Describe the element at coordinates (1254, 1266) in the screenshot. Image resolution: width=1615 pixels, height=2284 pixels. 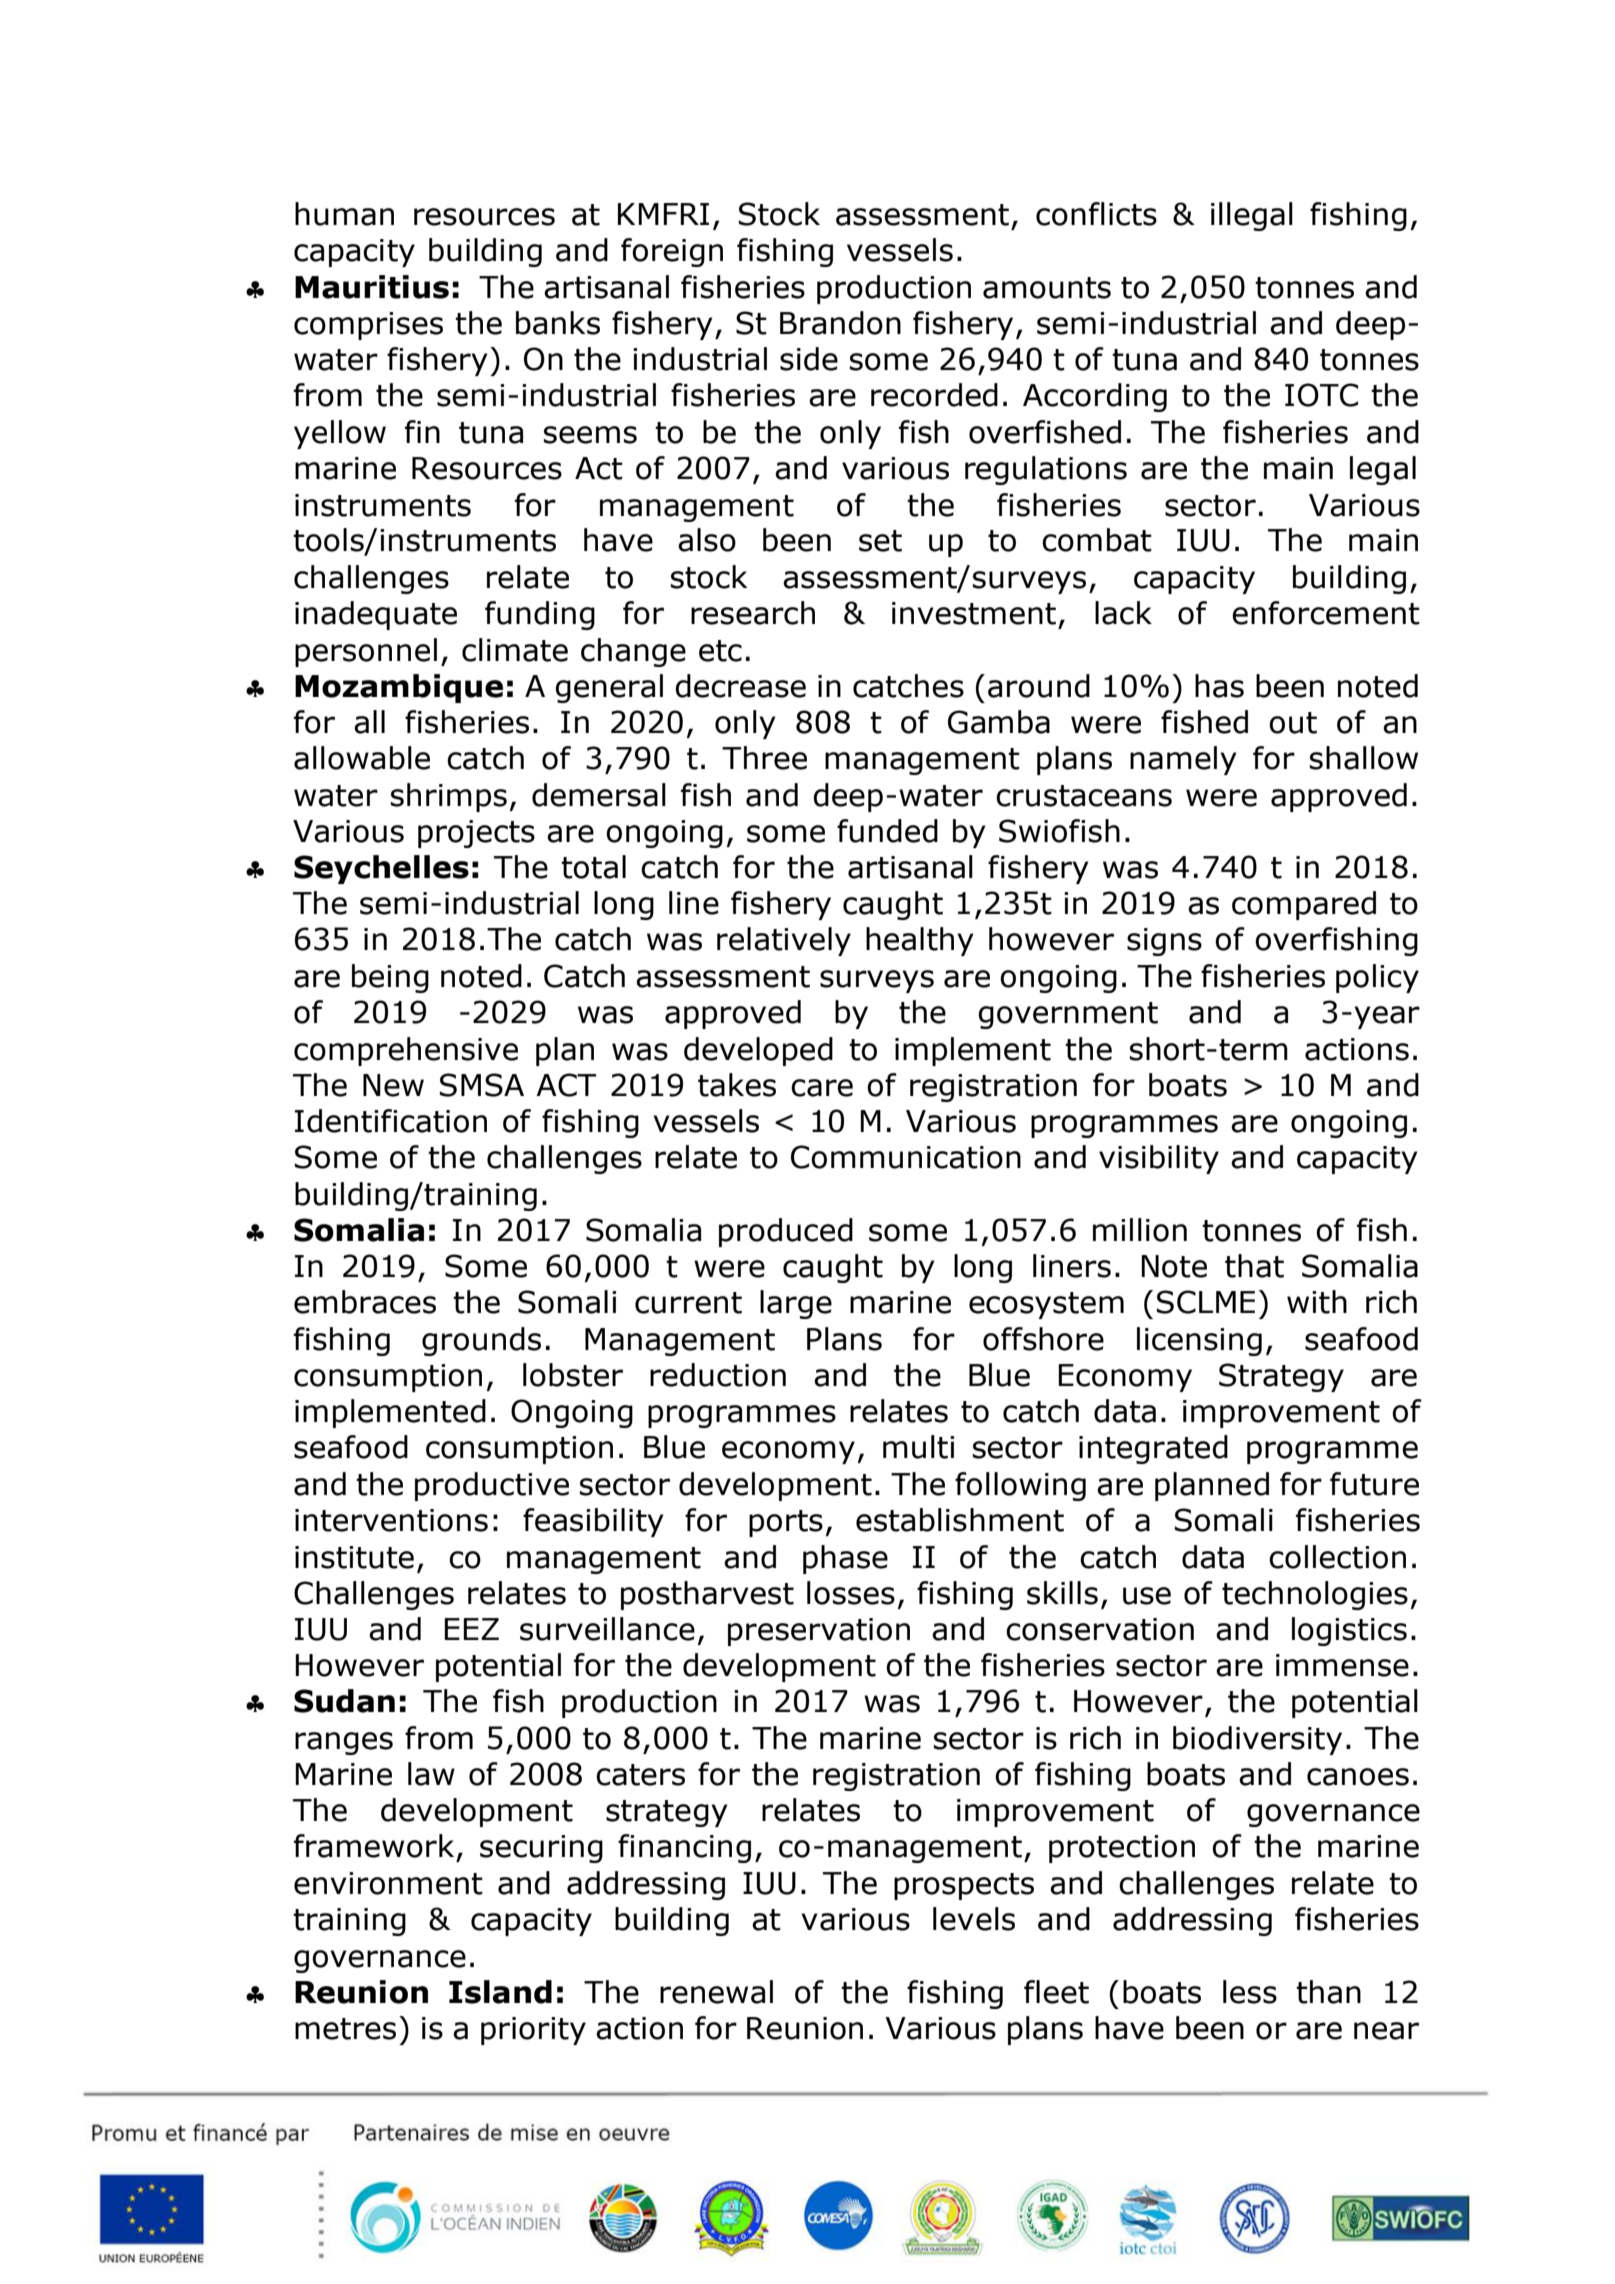
I see `that` at that location.
